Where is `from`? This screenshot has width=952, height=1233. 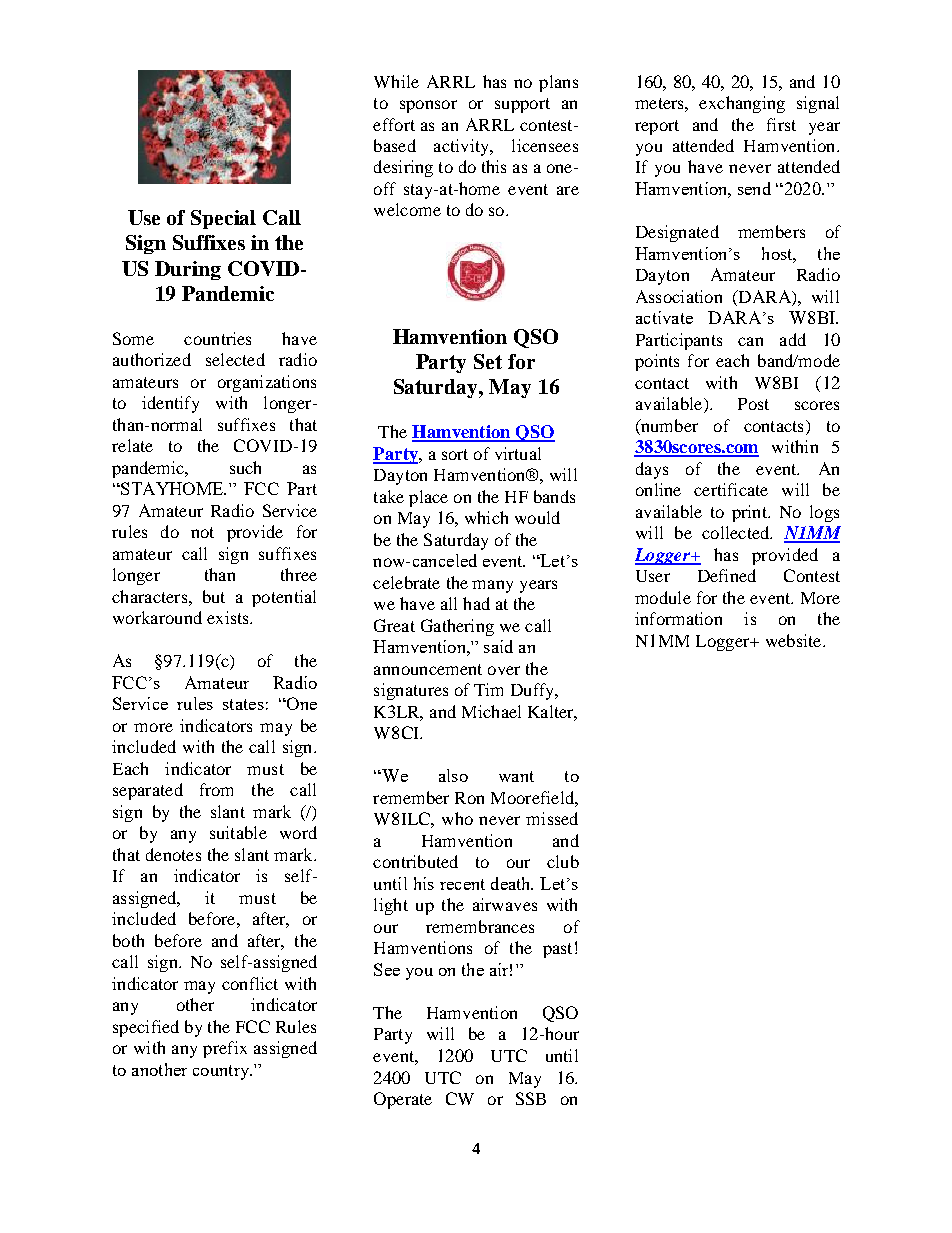
from is located at coordinates (216, 789).
